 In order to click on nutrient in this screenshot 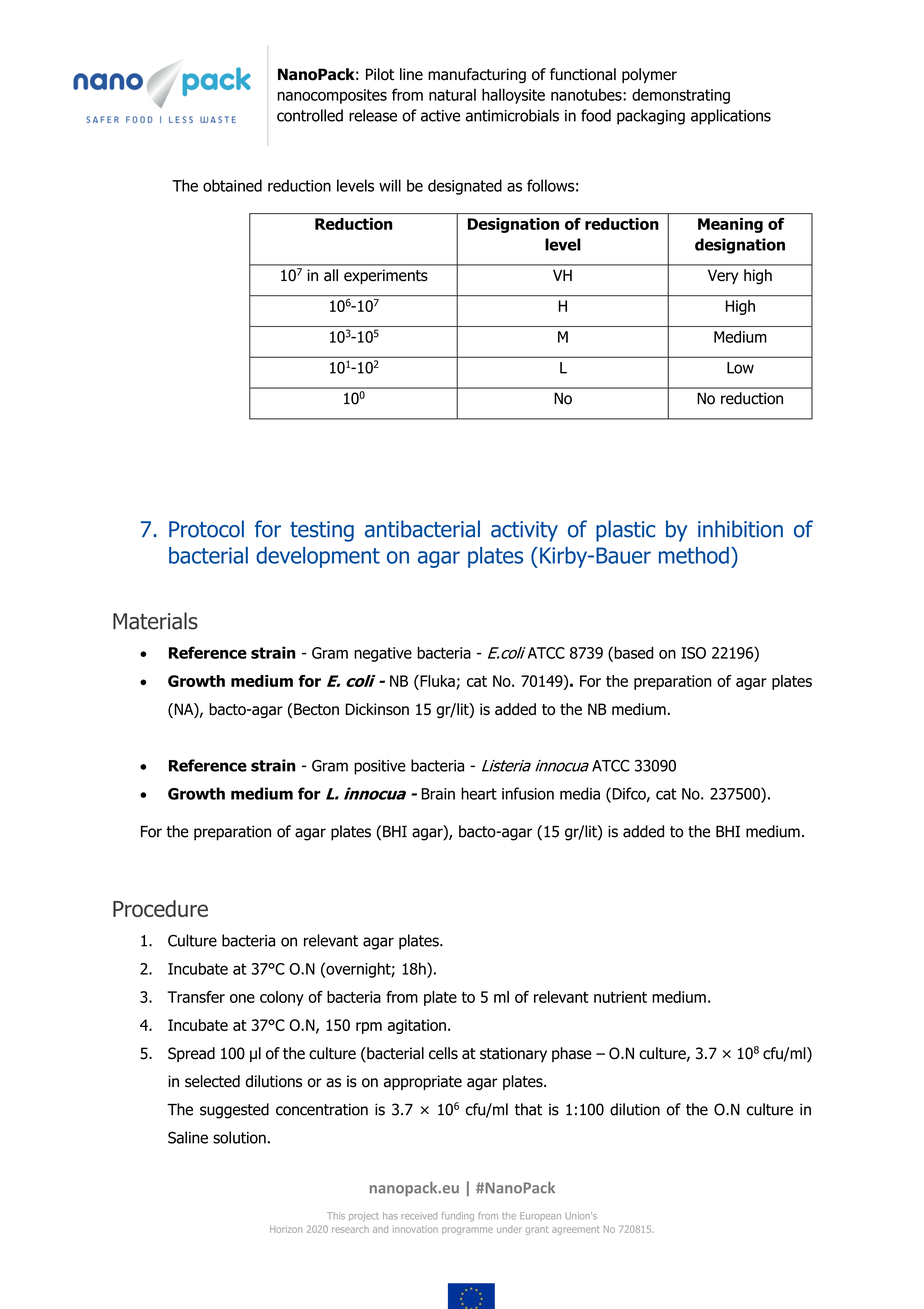, I will do `click(620, 997)`.
